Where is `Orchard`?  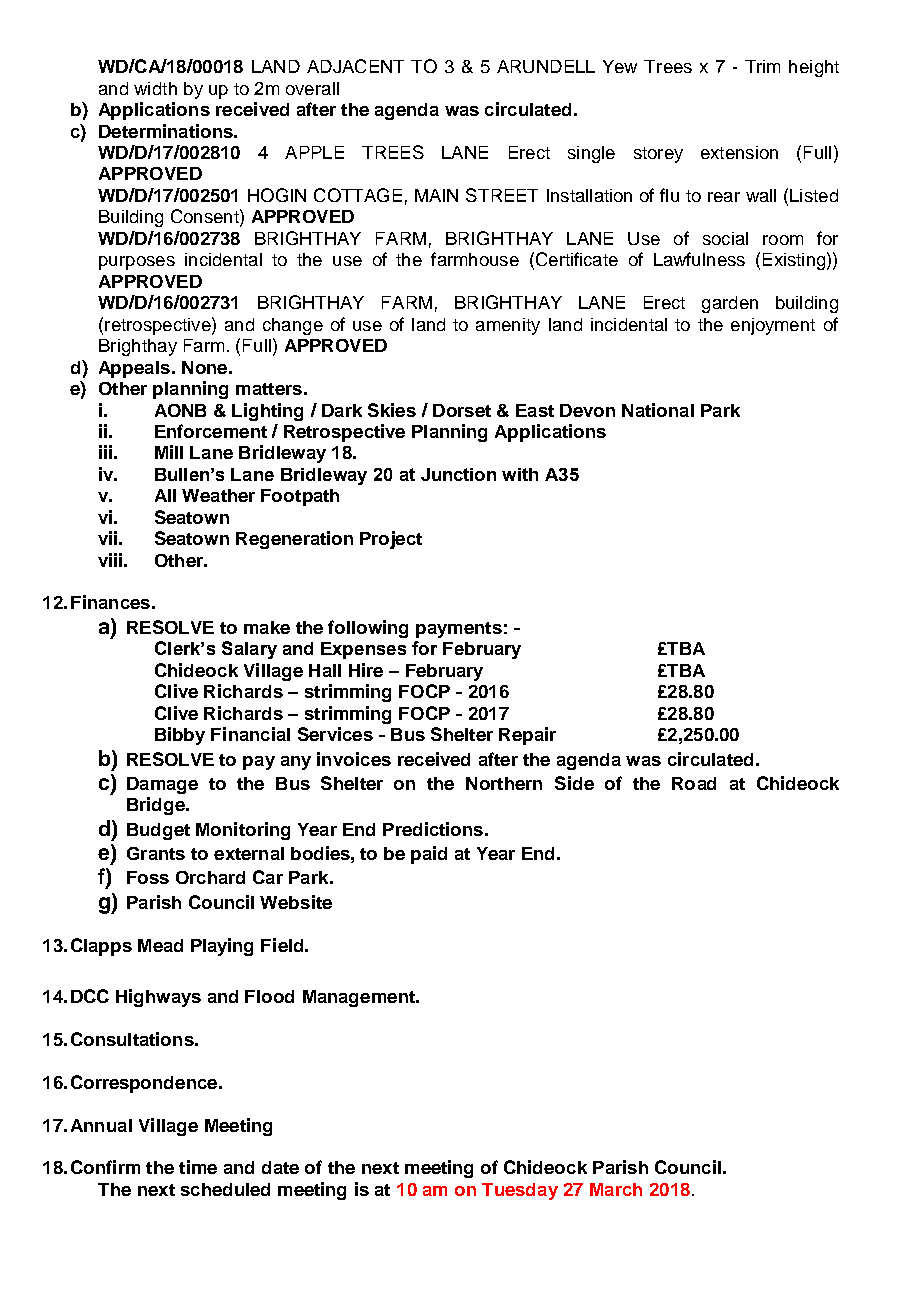
Orchard is located at coordinates (210, 877).
